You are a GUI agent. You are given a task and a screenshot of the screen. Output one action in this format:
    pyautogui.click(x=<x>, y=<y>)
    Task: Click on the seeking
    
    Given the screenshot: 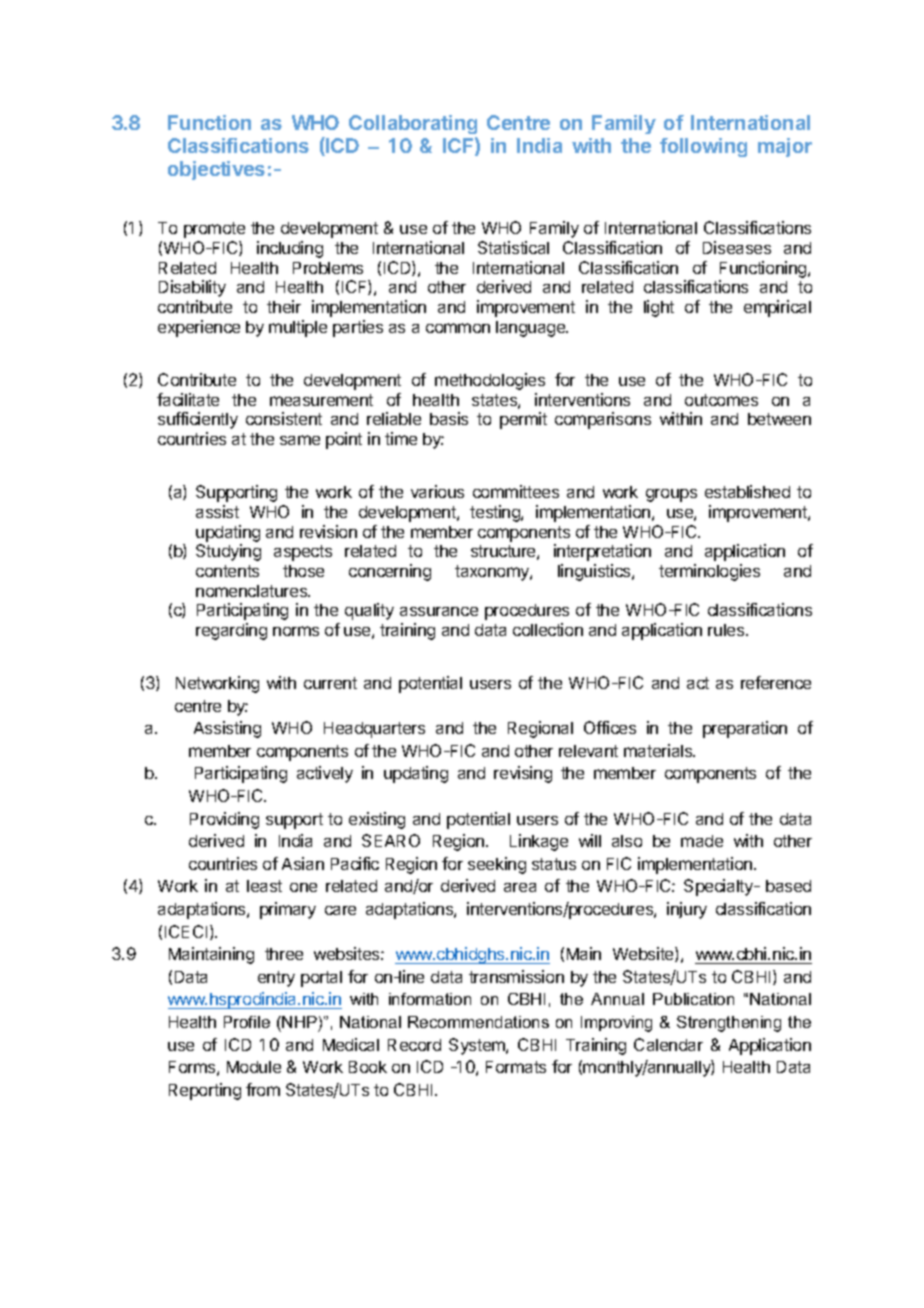 What is the action you would take?
    pyautogui.click(x=497, y=865)
